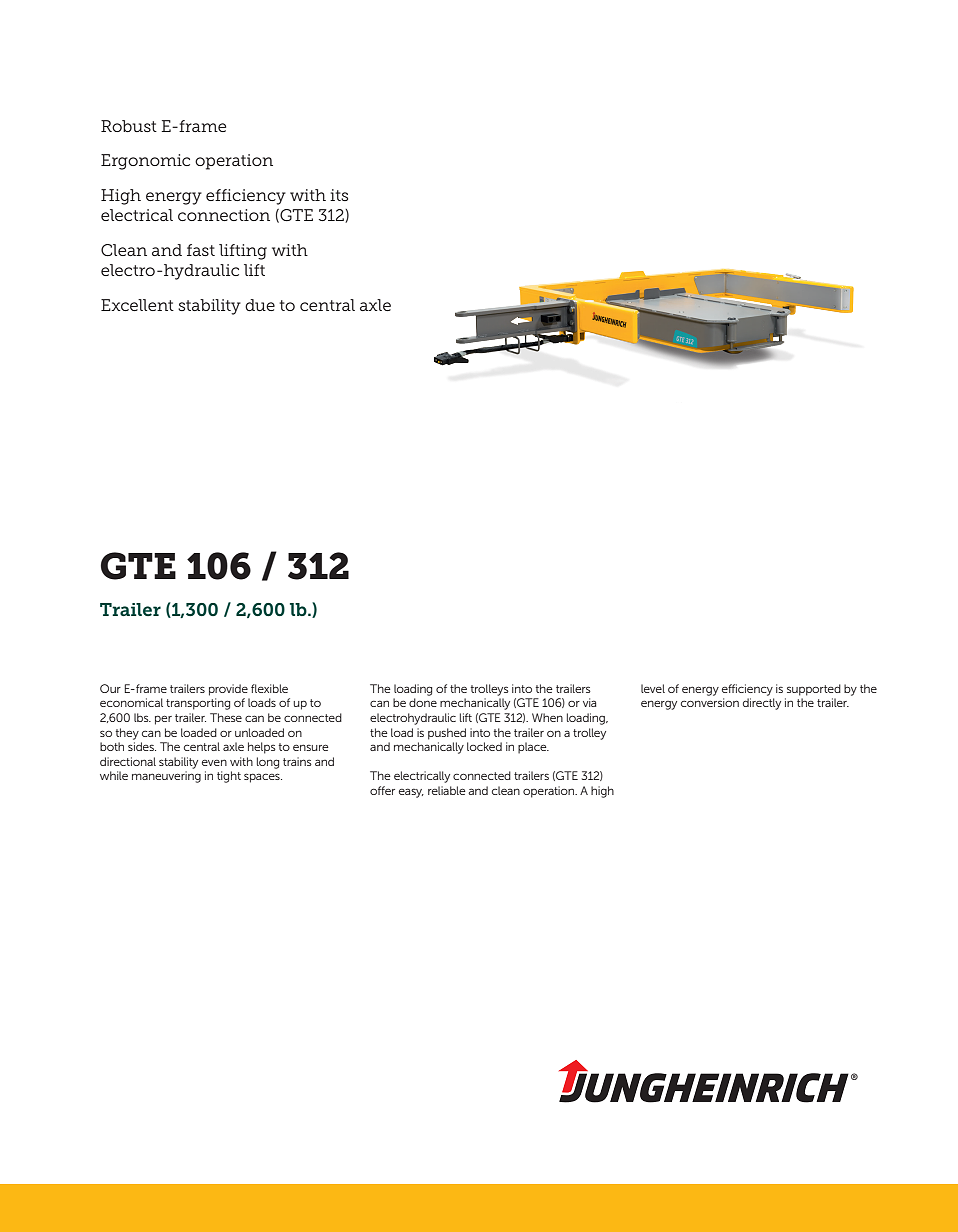  Describe the element at coordinates (137, 305) in the screenshot. I see `Excellent` at that location.
